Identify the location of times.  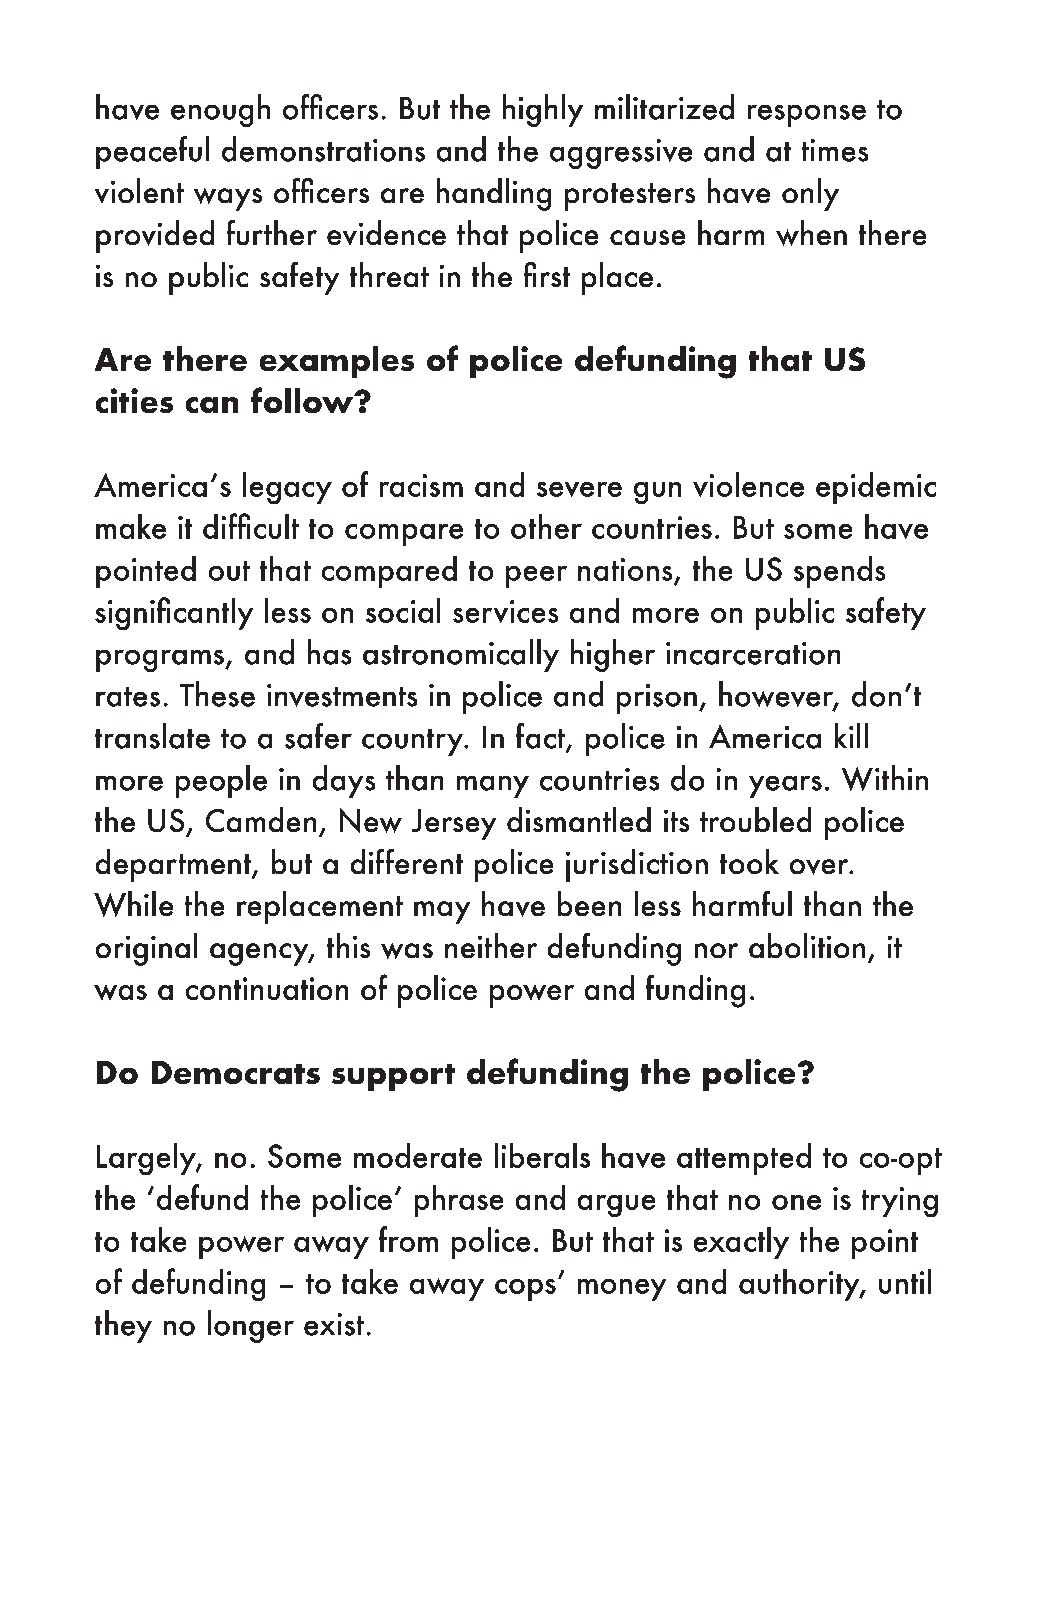
(835, 150).
